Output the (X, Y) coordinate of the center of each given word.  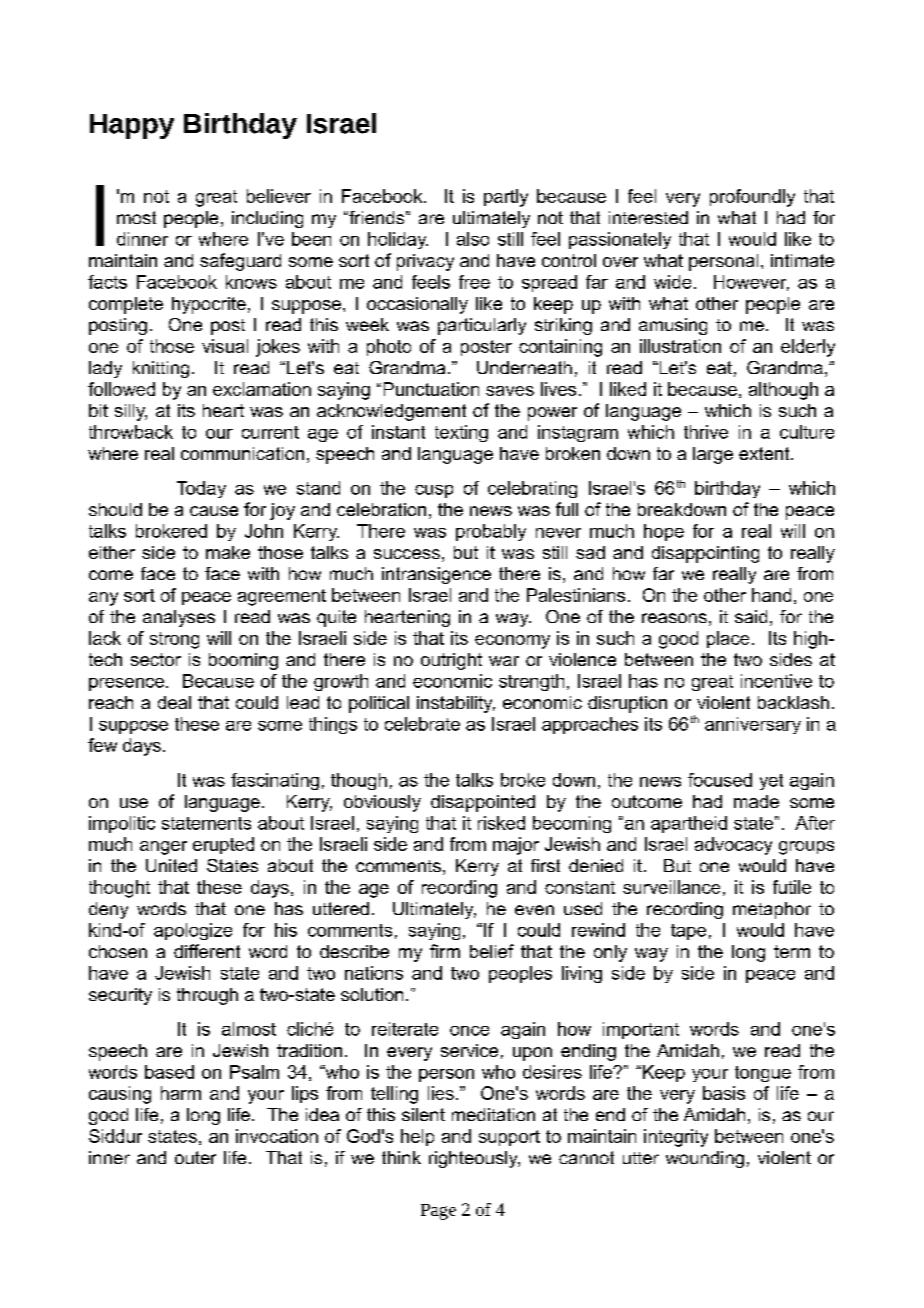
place (728, 639)
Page (438, 1212)
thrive (706, 432)
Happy (132, 126)
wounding (705, 1159)
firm (445, 951)
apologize (193, 931)
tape (688, 932)
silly (131, 412)
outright (451, 661)
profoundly (752, 198)
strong (174, 640)
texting (461, 433)
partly (506, 198)
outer (195, 1157)
